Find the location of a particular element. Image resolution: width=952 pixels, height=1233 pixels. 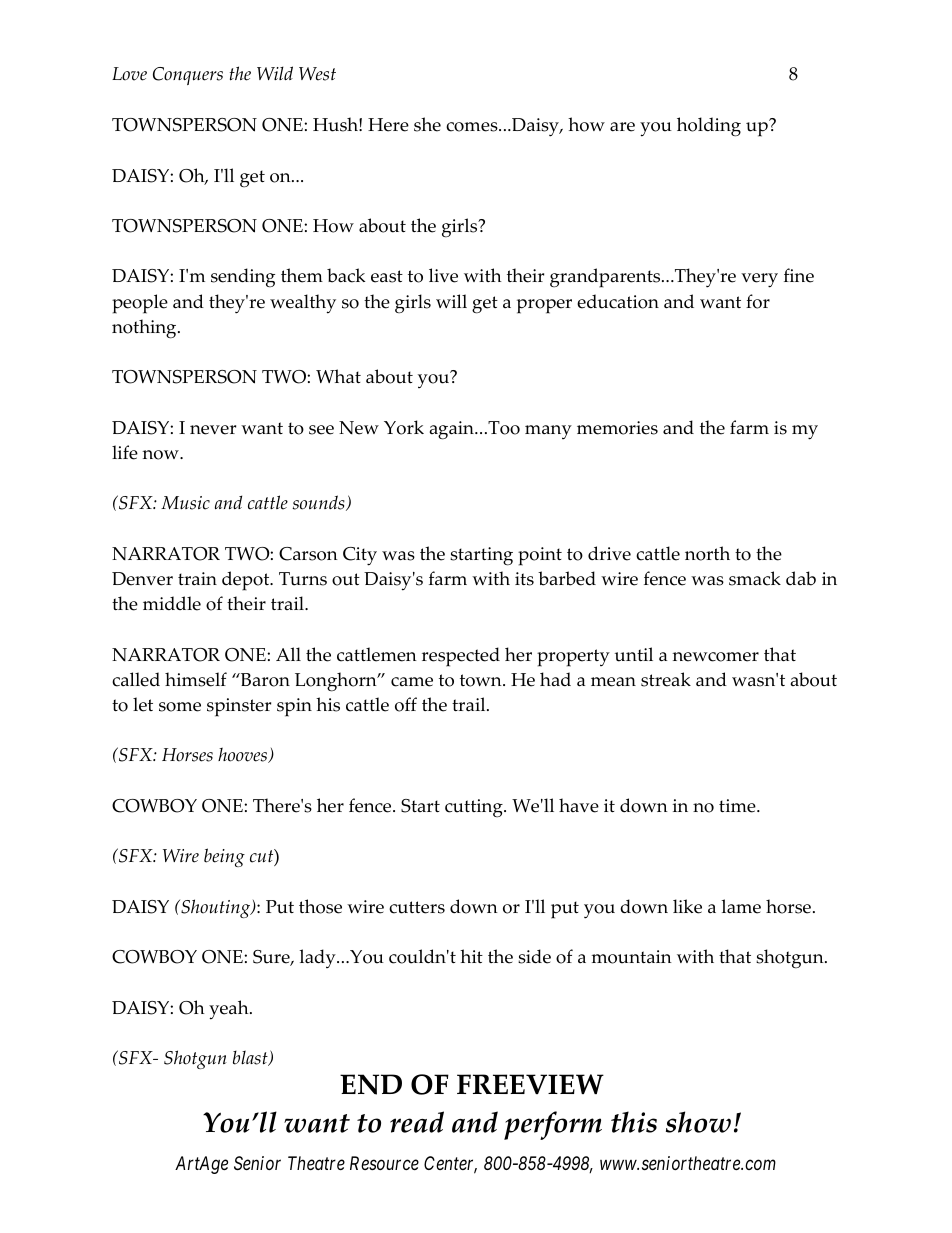

being is located at coordinates (224, 857).
